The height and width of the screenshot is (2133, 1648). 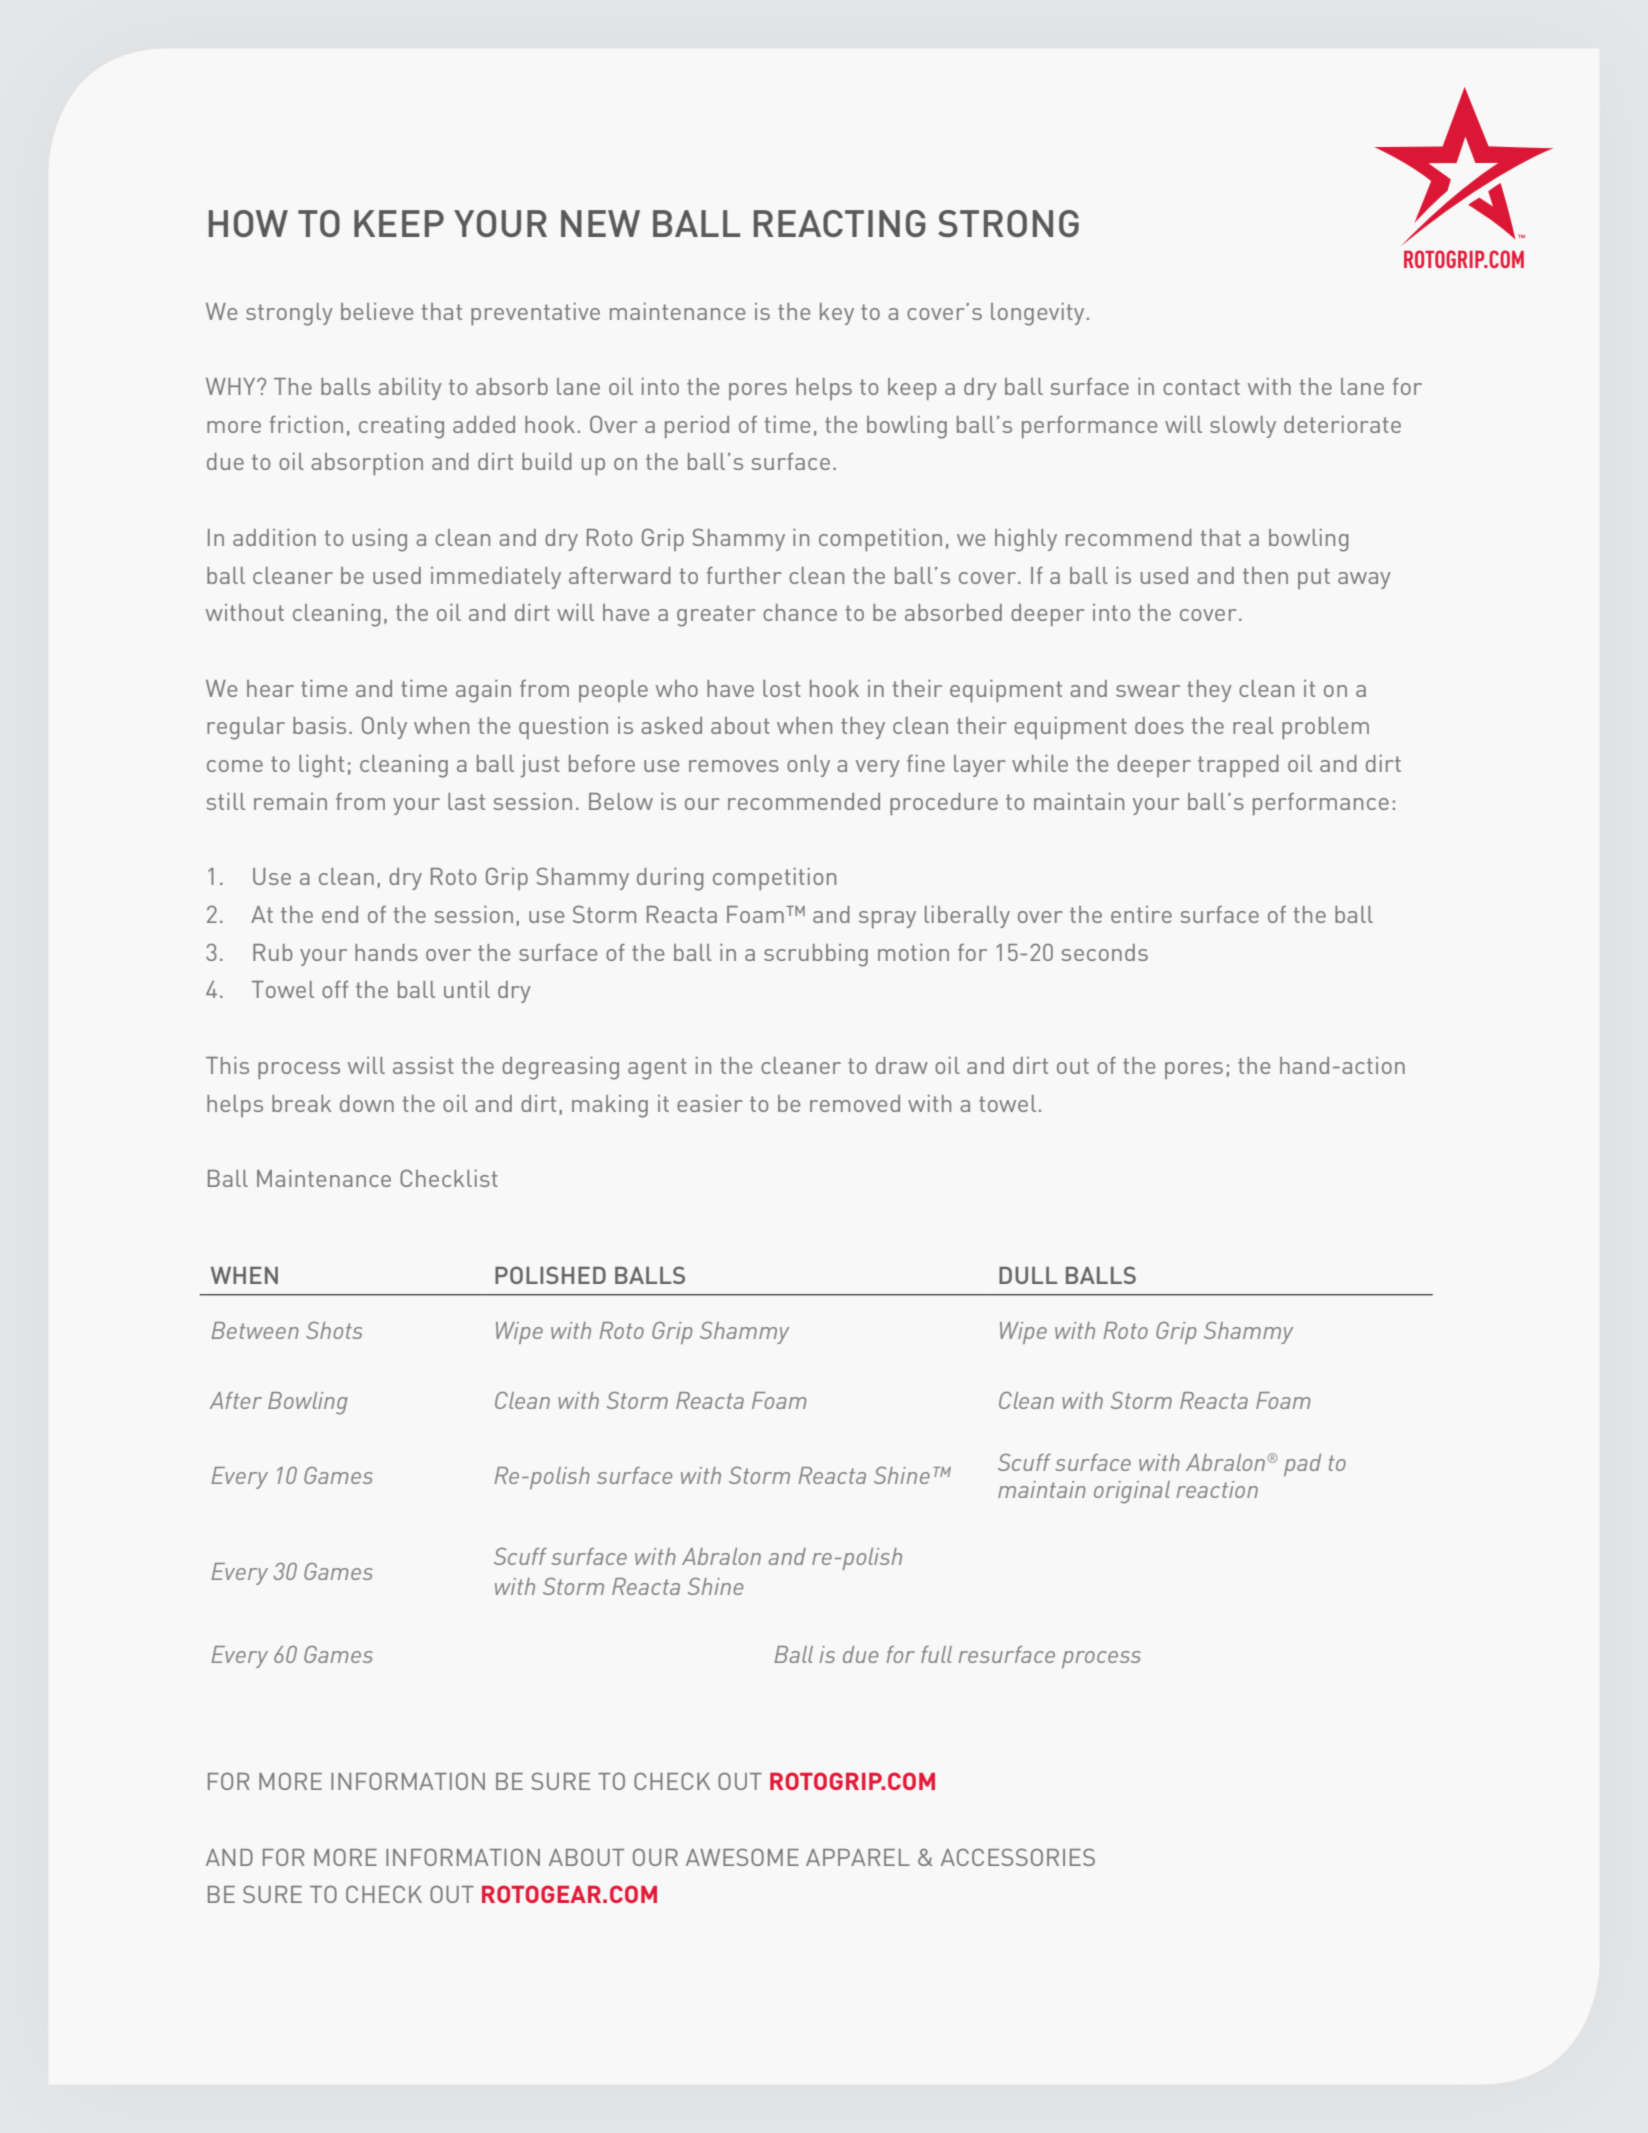 What do you see at coordinates (377, 311) in the screenshot?
I see `believe` at bounding box center [377, 311].
